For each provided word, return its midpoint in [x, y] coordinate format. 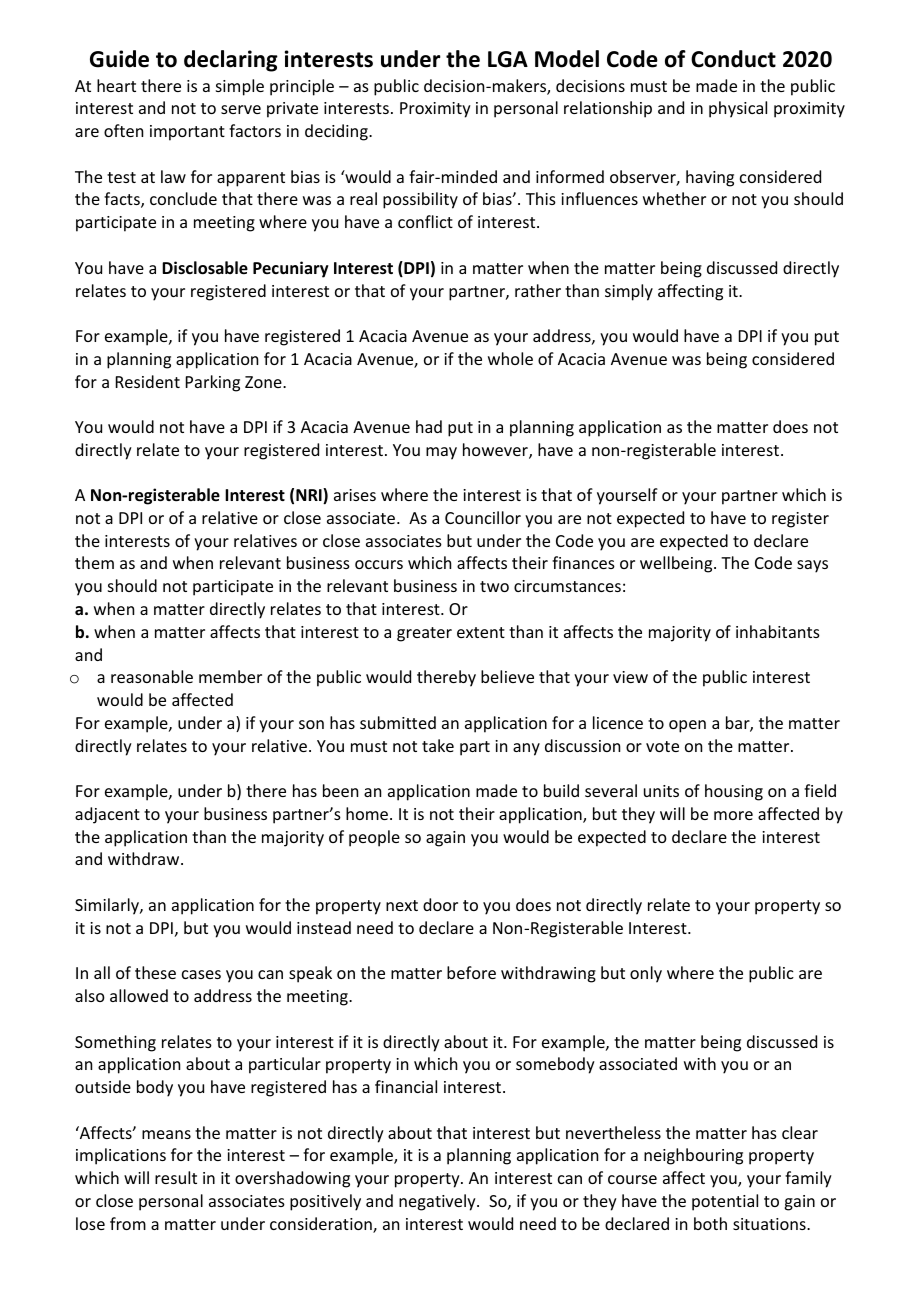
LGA [508, 59]
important [187, 133]
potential [725, 1202]
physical [738, 109]
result [176, 1177]
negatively [438, 1202]
